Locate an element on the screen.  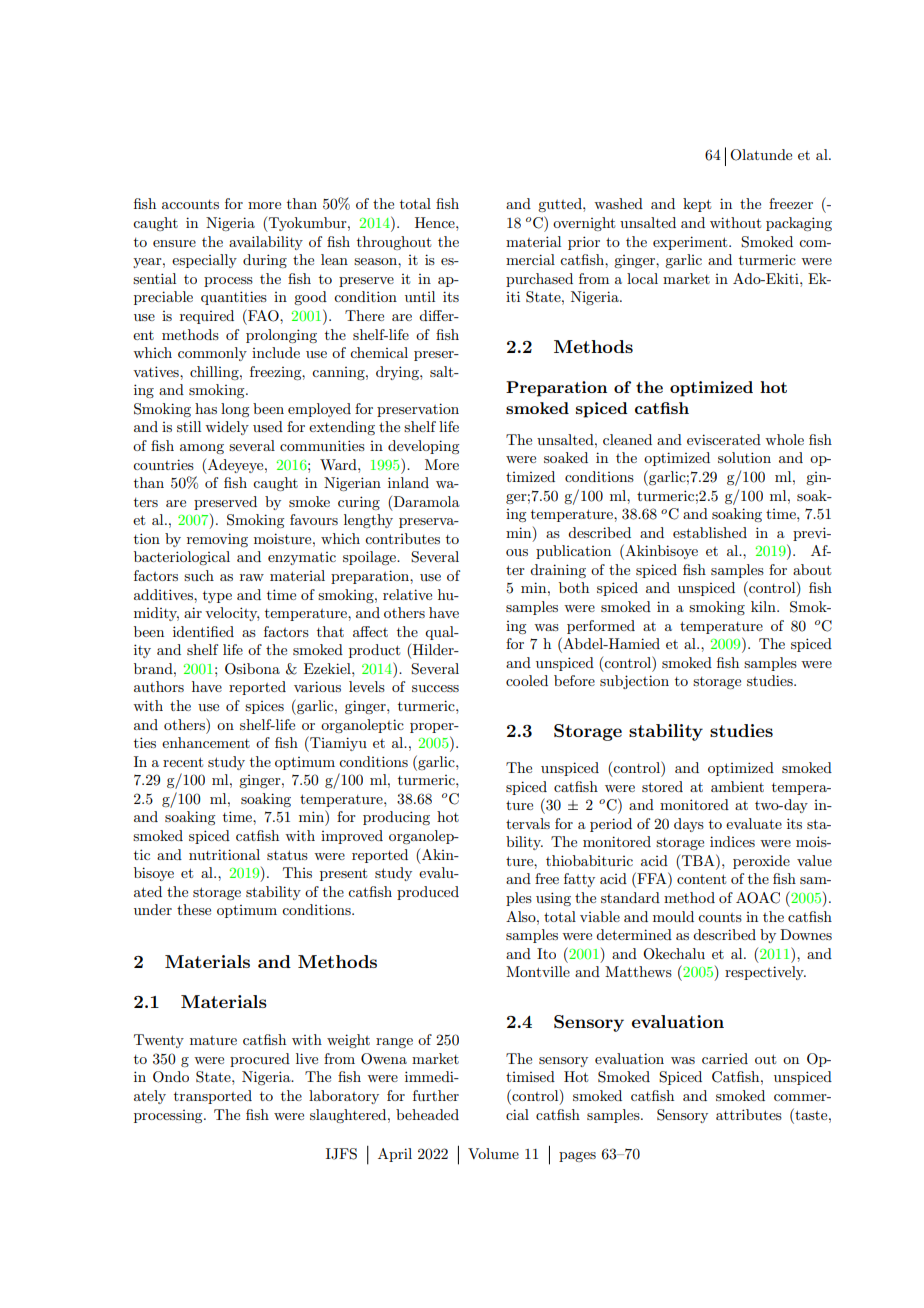
kiln is located at coordinates (764, 606).
